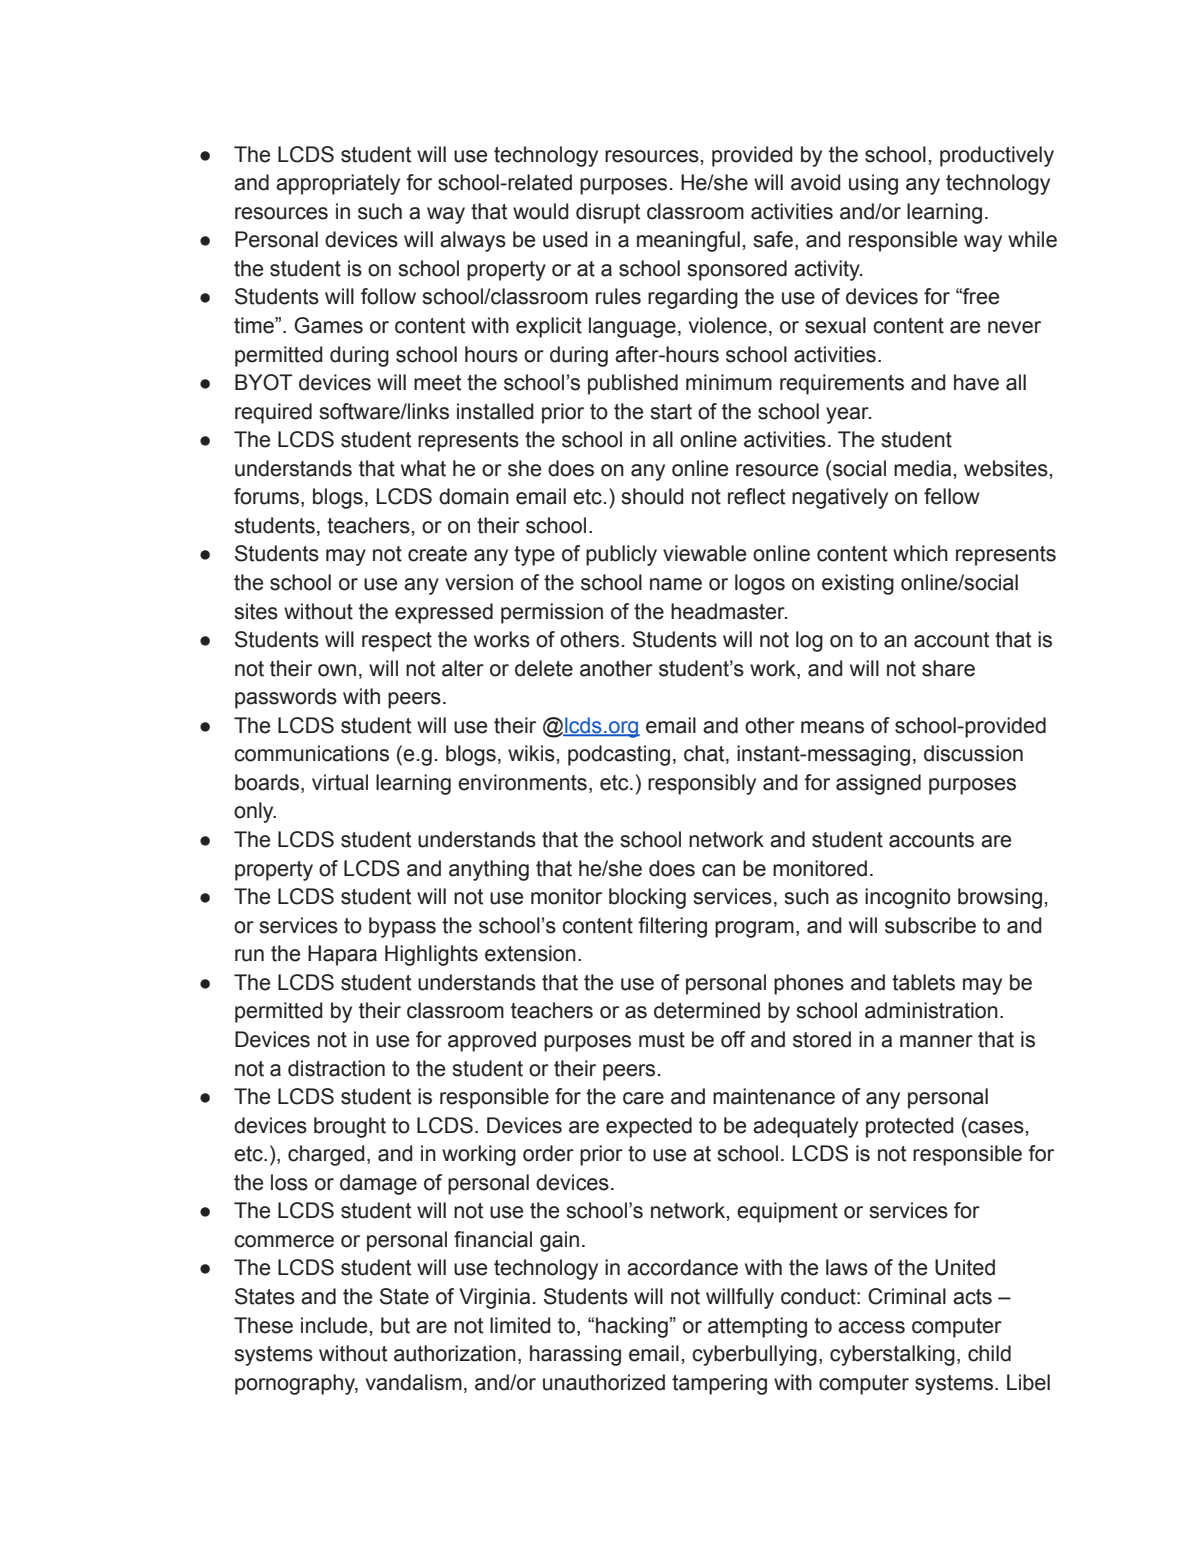 Image resolution: width=1201 pixels, height=1555 pixels. Describe the element at coordinates (334, 1325) in the screenshot. I see `include` at that location.
